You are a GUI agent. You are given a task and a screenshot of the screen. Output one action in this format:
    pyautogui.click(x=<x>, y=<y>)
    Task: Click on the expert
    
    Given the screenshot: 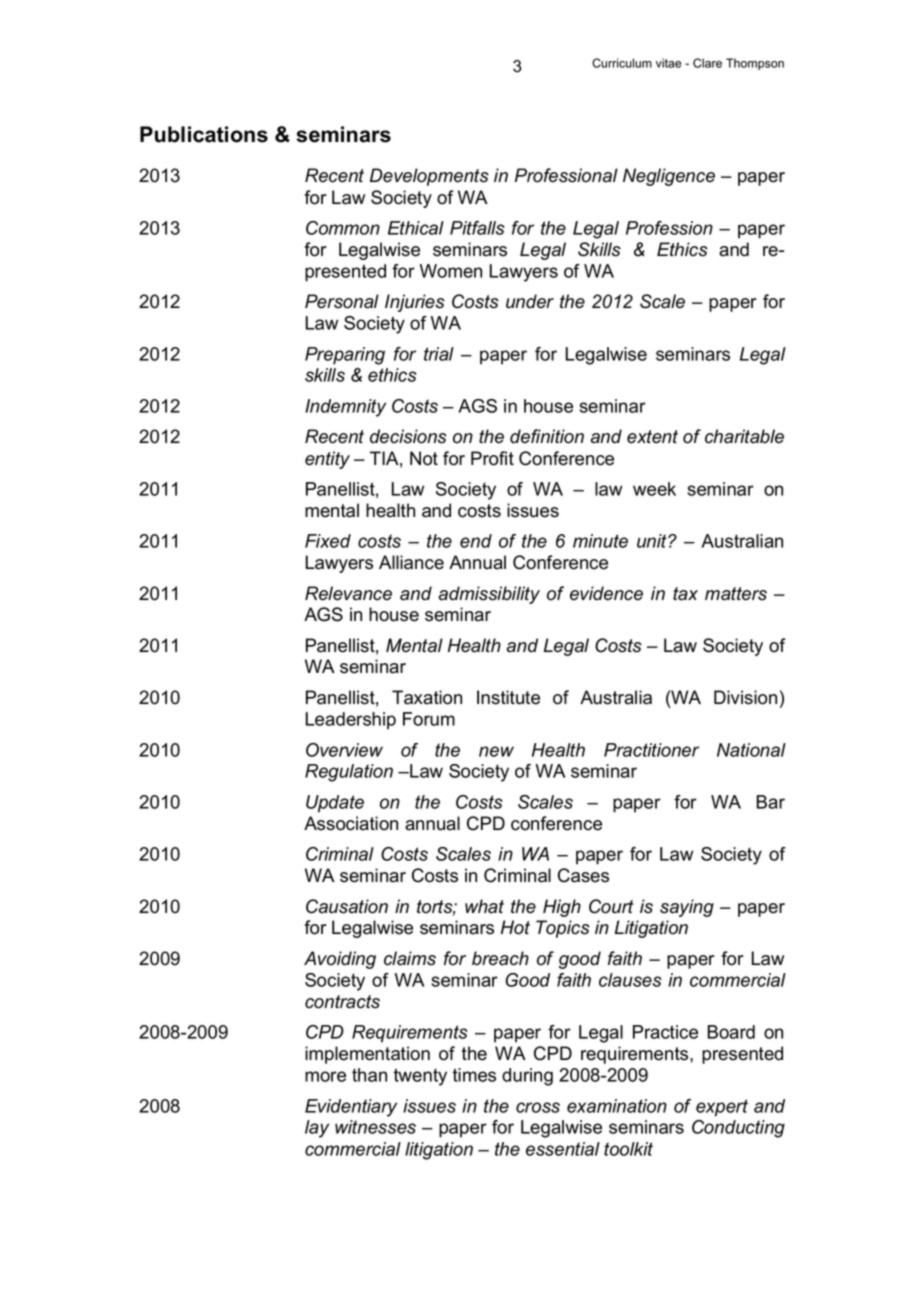 What is the action you would take?
    pyautogui.click(x=722, y=1108)
